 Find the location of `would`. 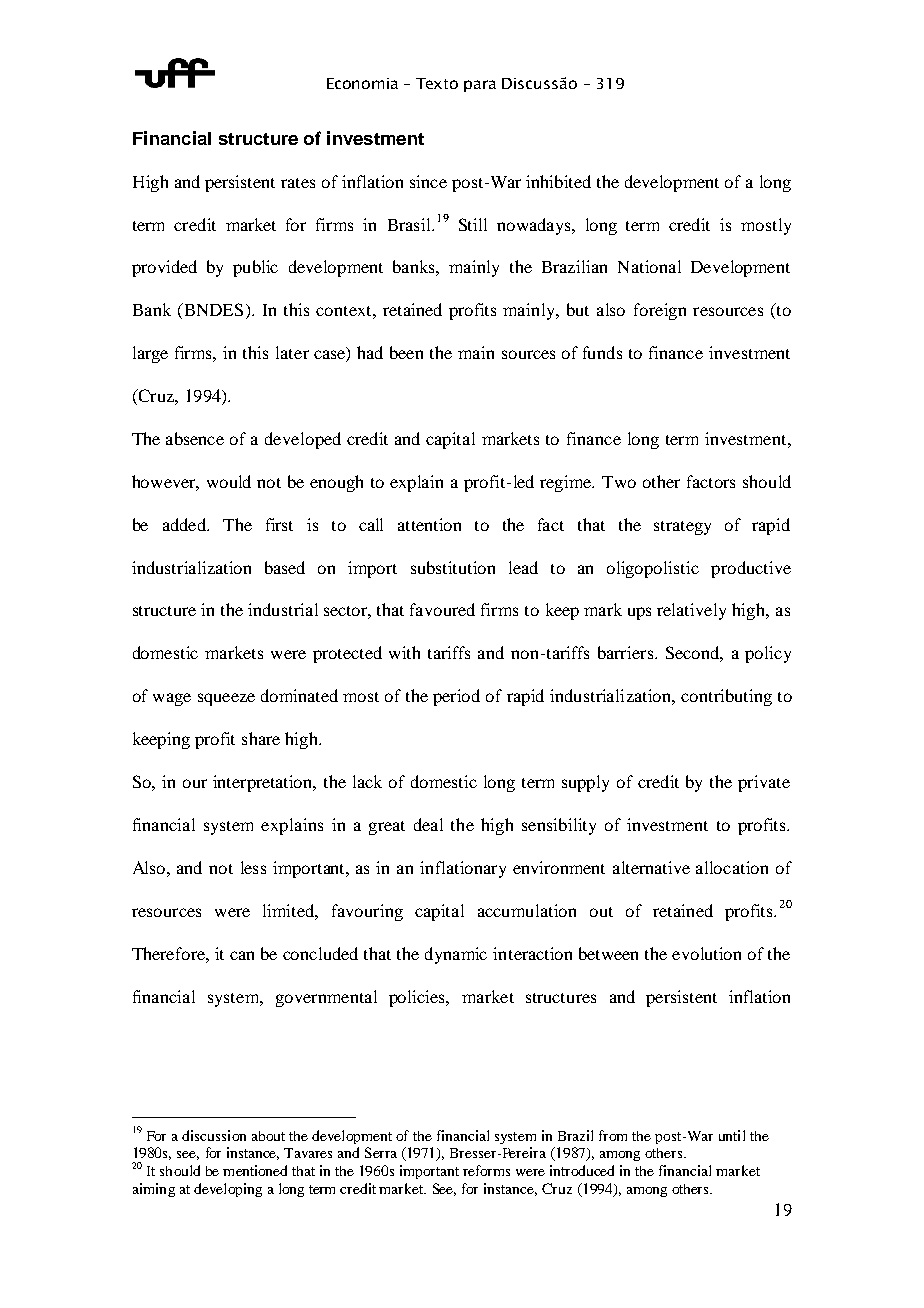

would is located at coordinates (229, 481).
